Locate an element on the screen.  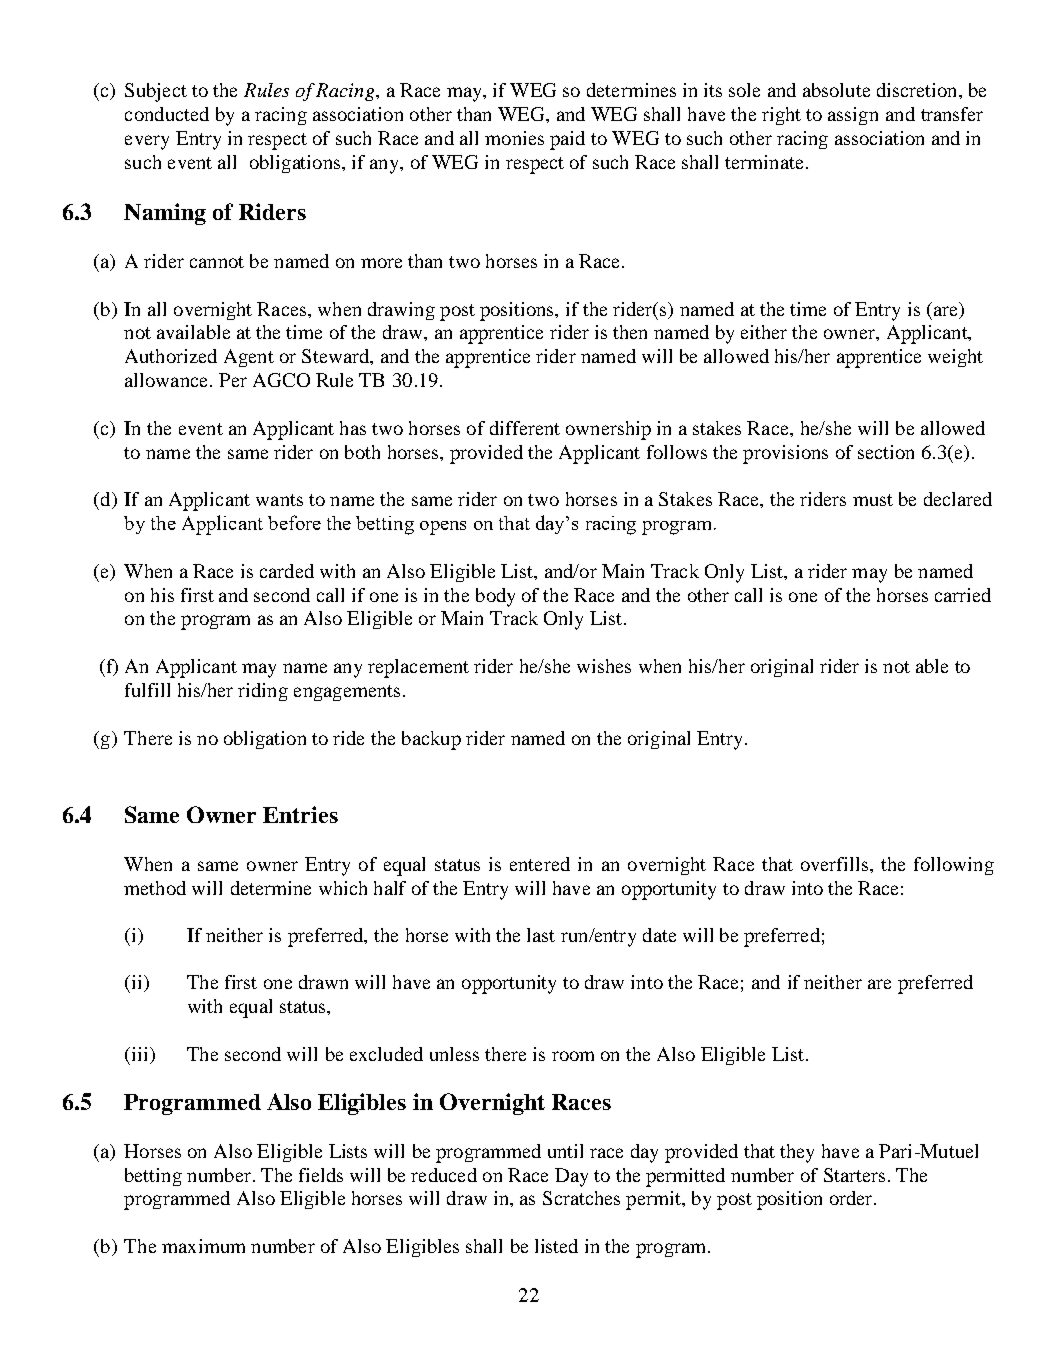
must is located at coordinates (873, 500).
